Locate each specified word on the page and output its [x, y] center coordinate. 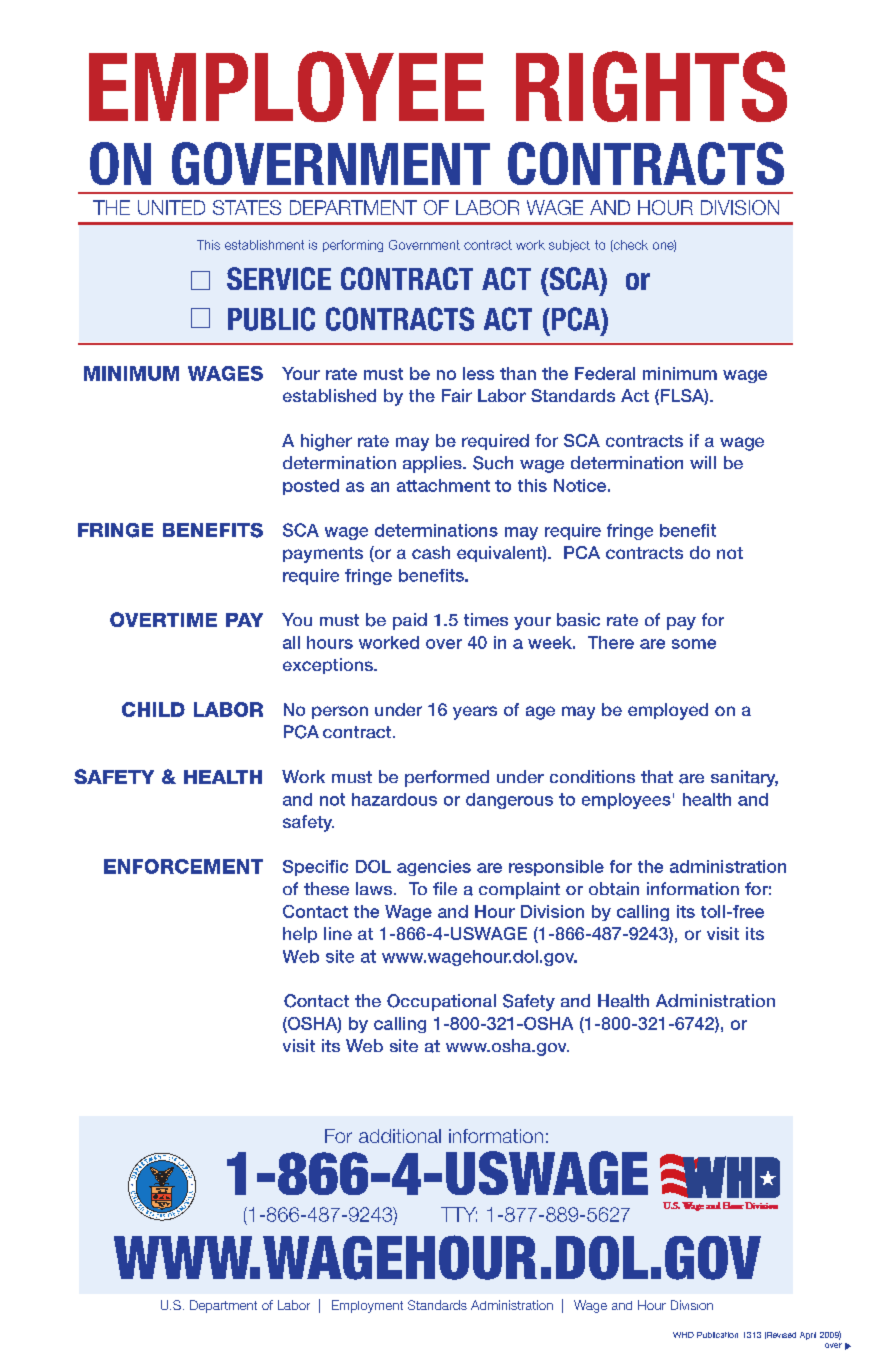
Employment [367, 1306]
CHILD [153, 709]
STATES [247, 207]
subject [569, 246]
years [475, 713]
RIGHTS [651, 86]
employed [668, 711]
